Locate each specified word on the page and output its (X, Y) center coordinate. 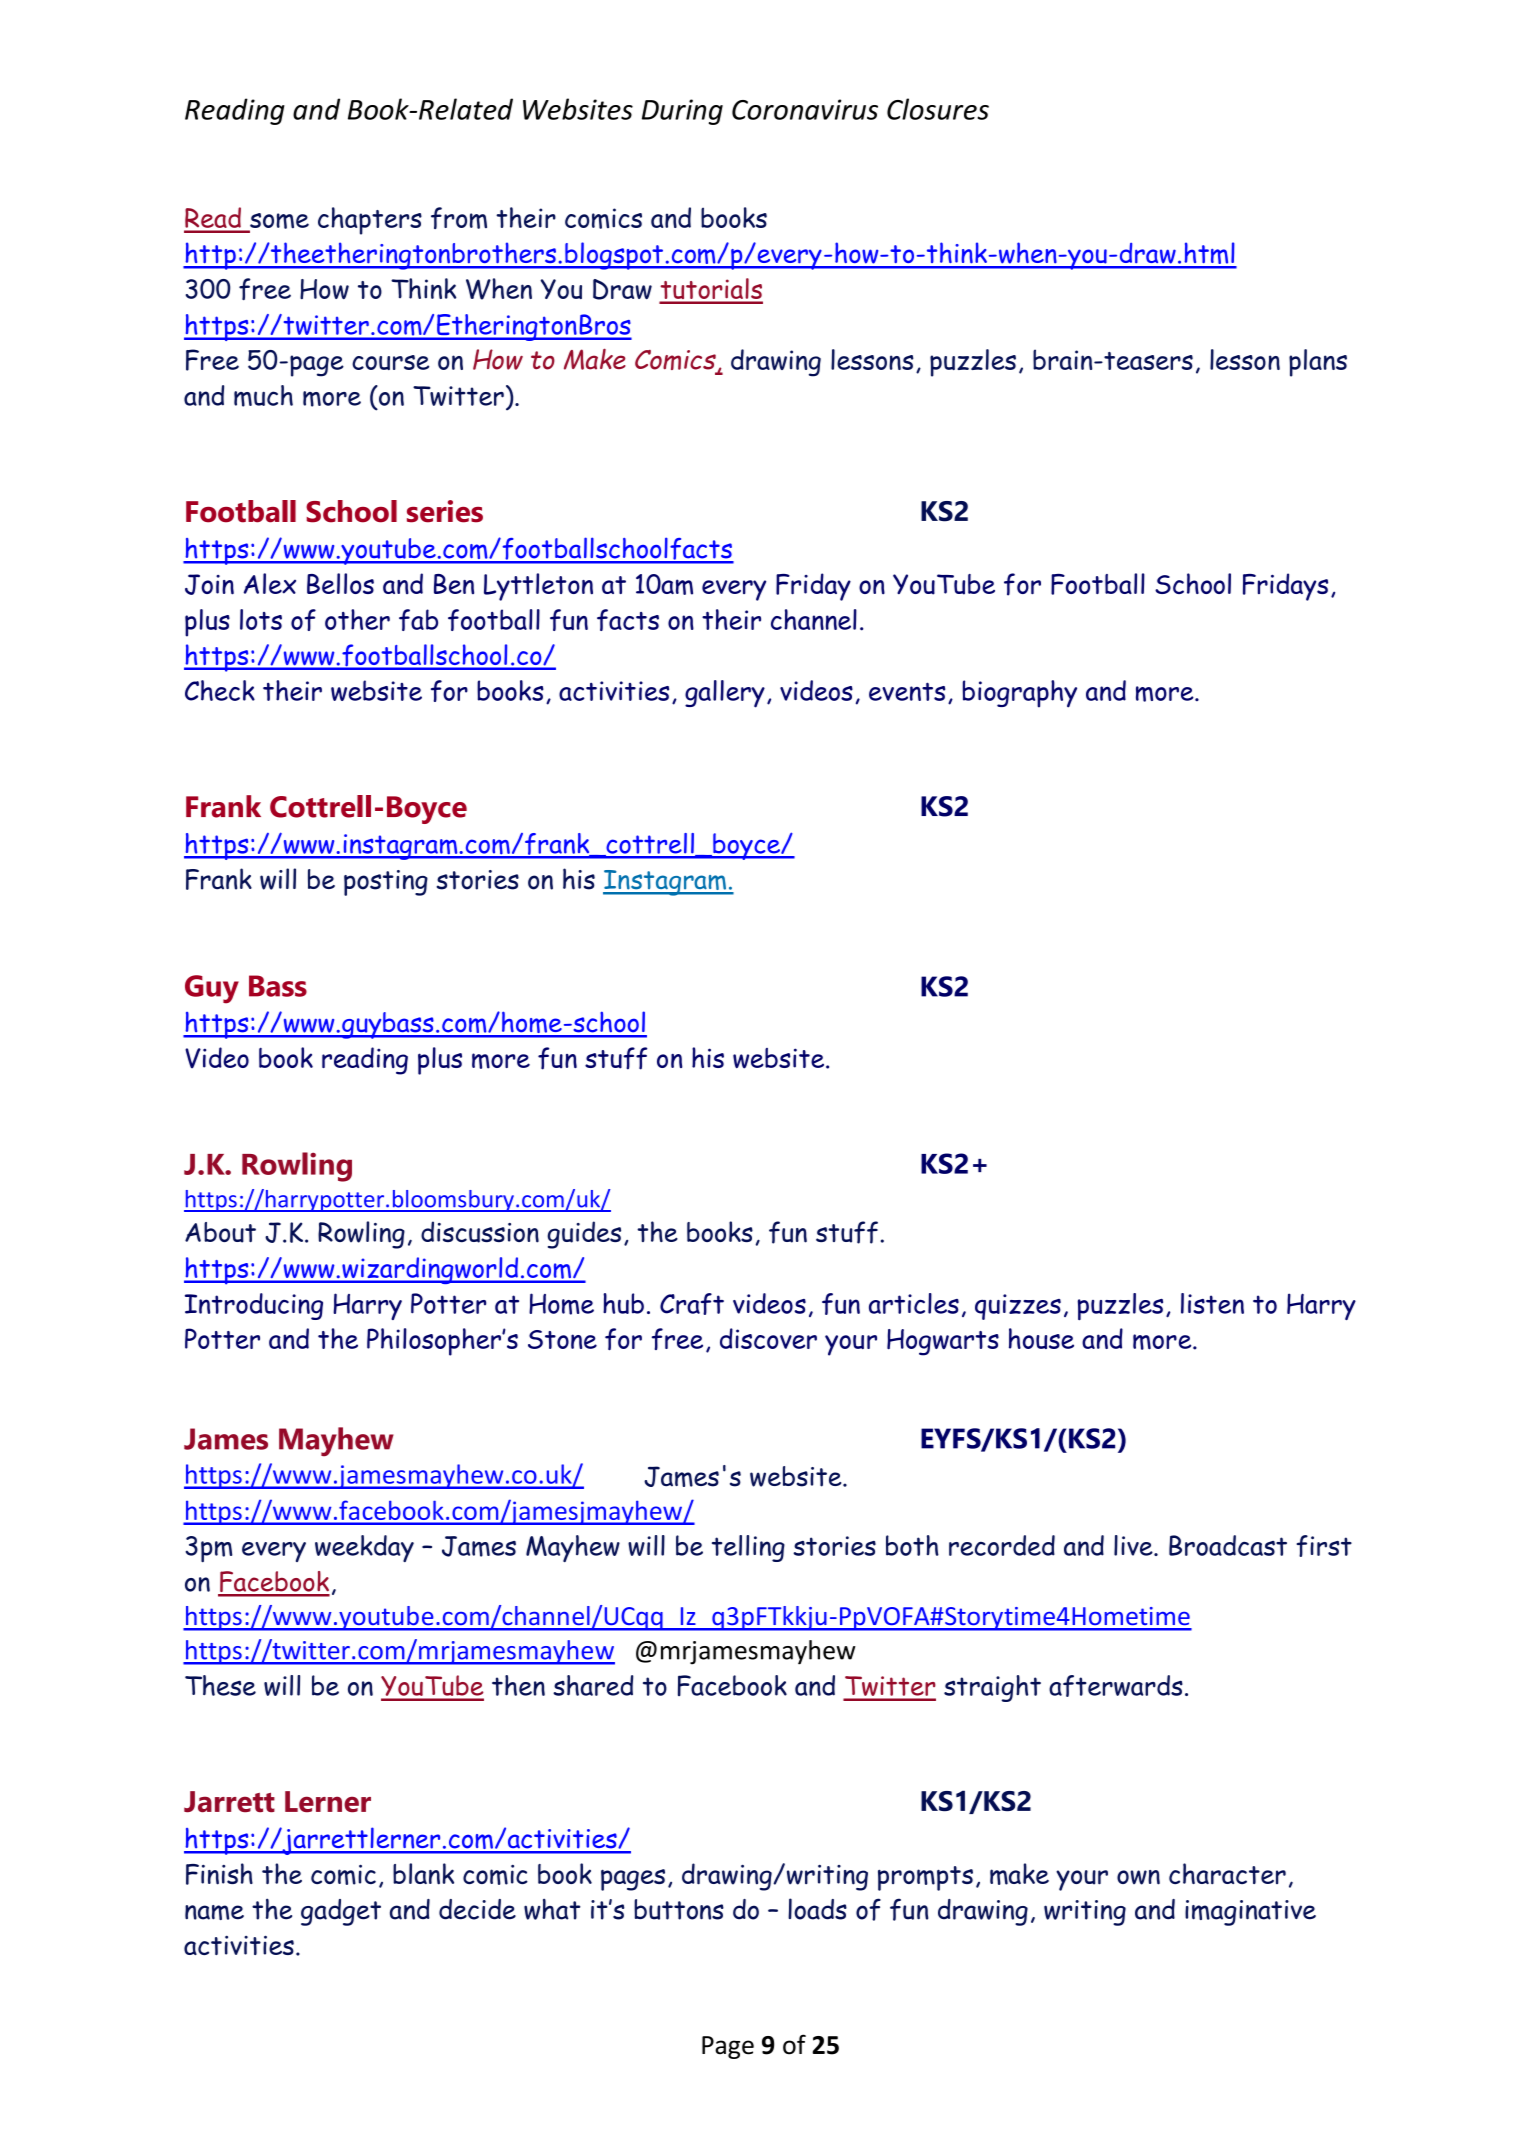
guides (584, 1235)
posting (386, 883)
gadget (341, 1912)
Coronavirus (805, 109)
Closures (938, 109)
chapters (370, 221)
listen (1212, 1303)
